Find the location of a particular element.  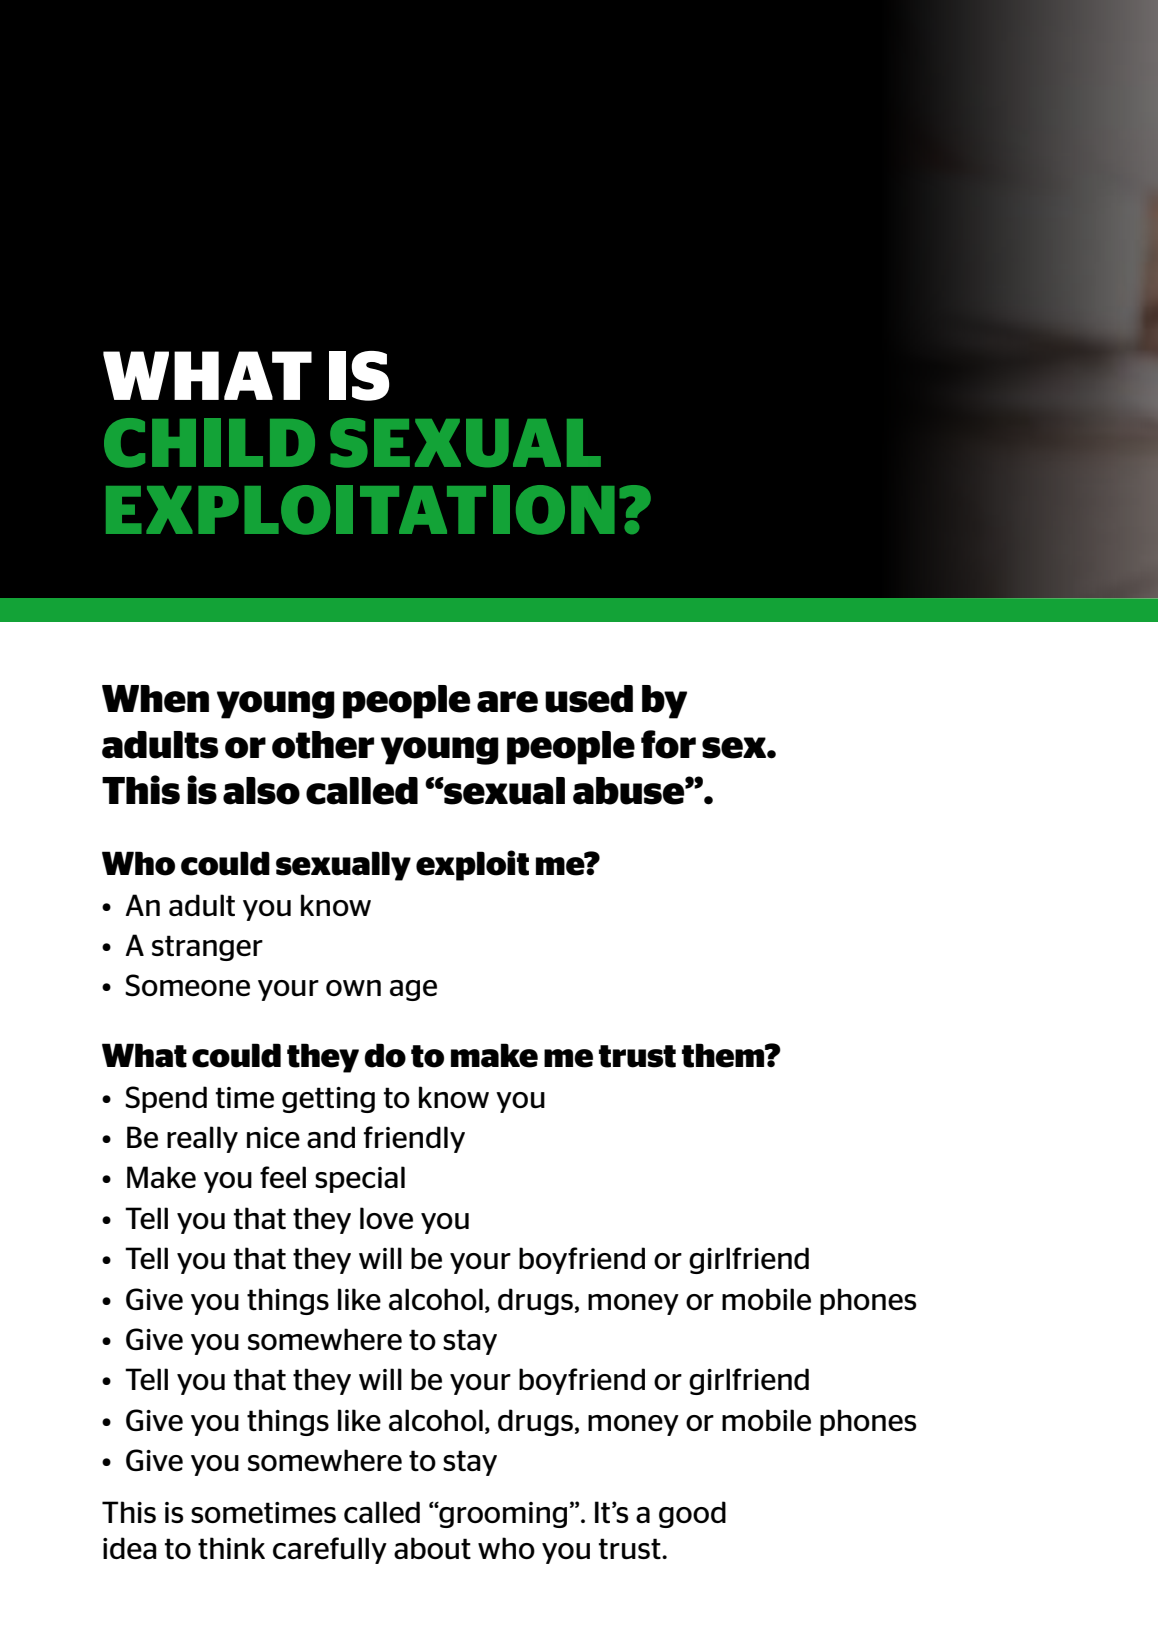

good is located at coordinates (692, 1514).
